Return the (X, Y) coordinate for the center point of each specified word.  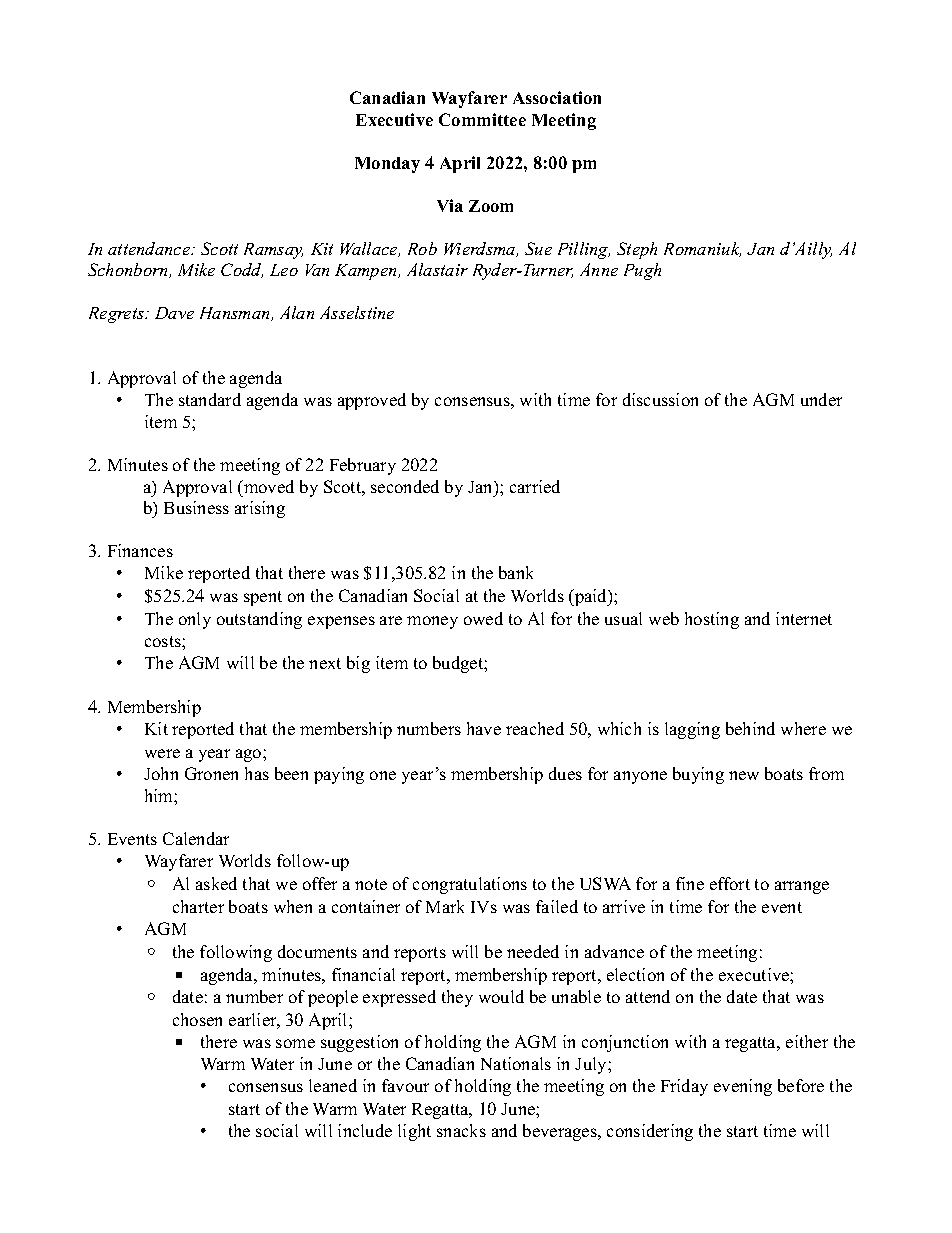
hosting (712, 620)
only (195, 620)
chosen (197, 1019)
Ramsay (273, 251)
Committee (482, 119)
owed (483, 618)
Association (557, 97)
